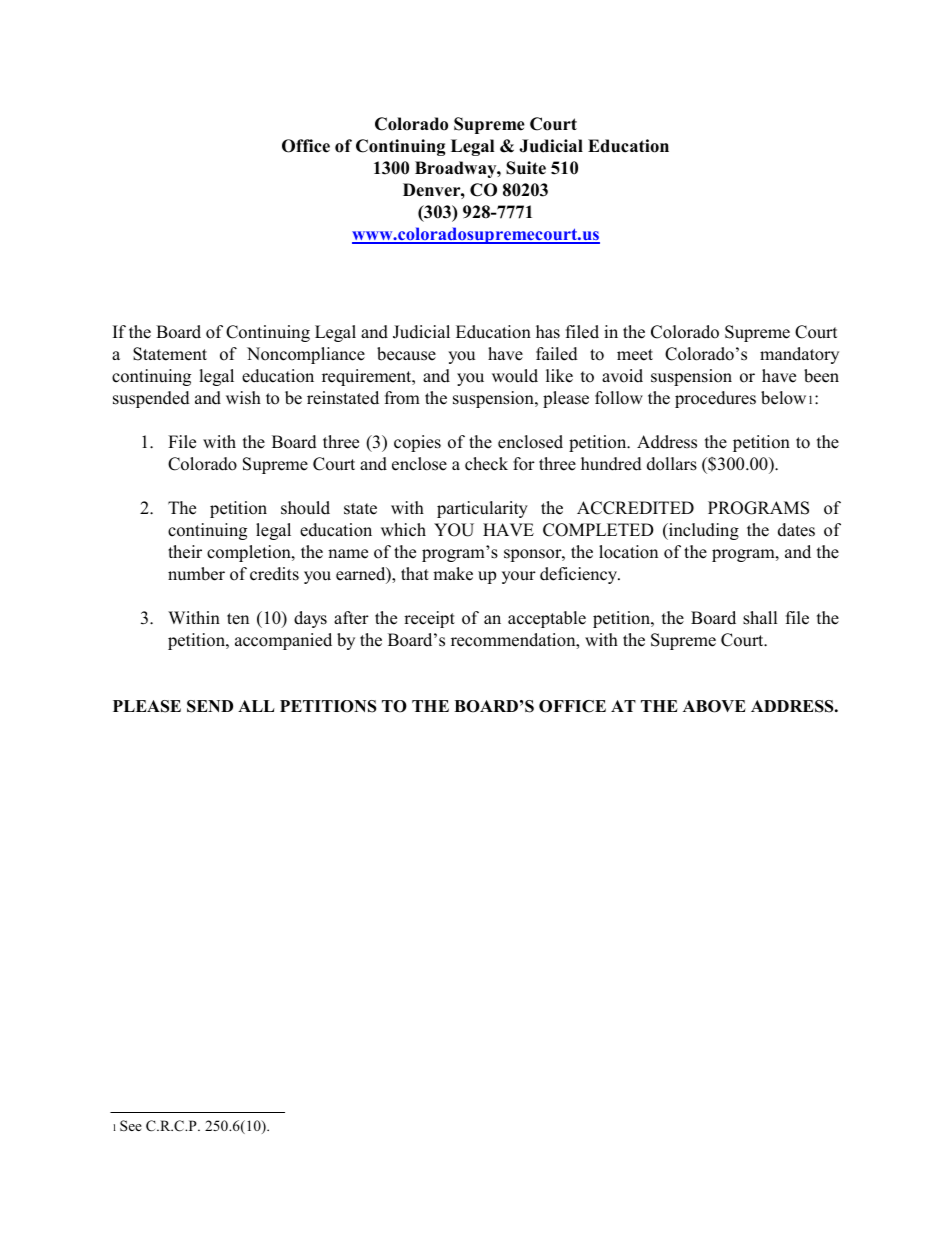 The image size is (952, 1233). I want to click on mandatory, so click(799, 355).
